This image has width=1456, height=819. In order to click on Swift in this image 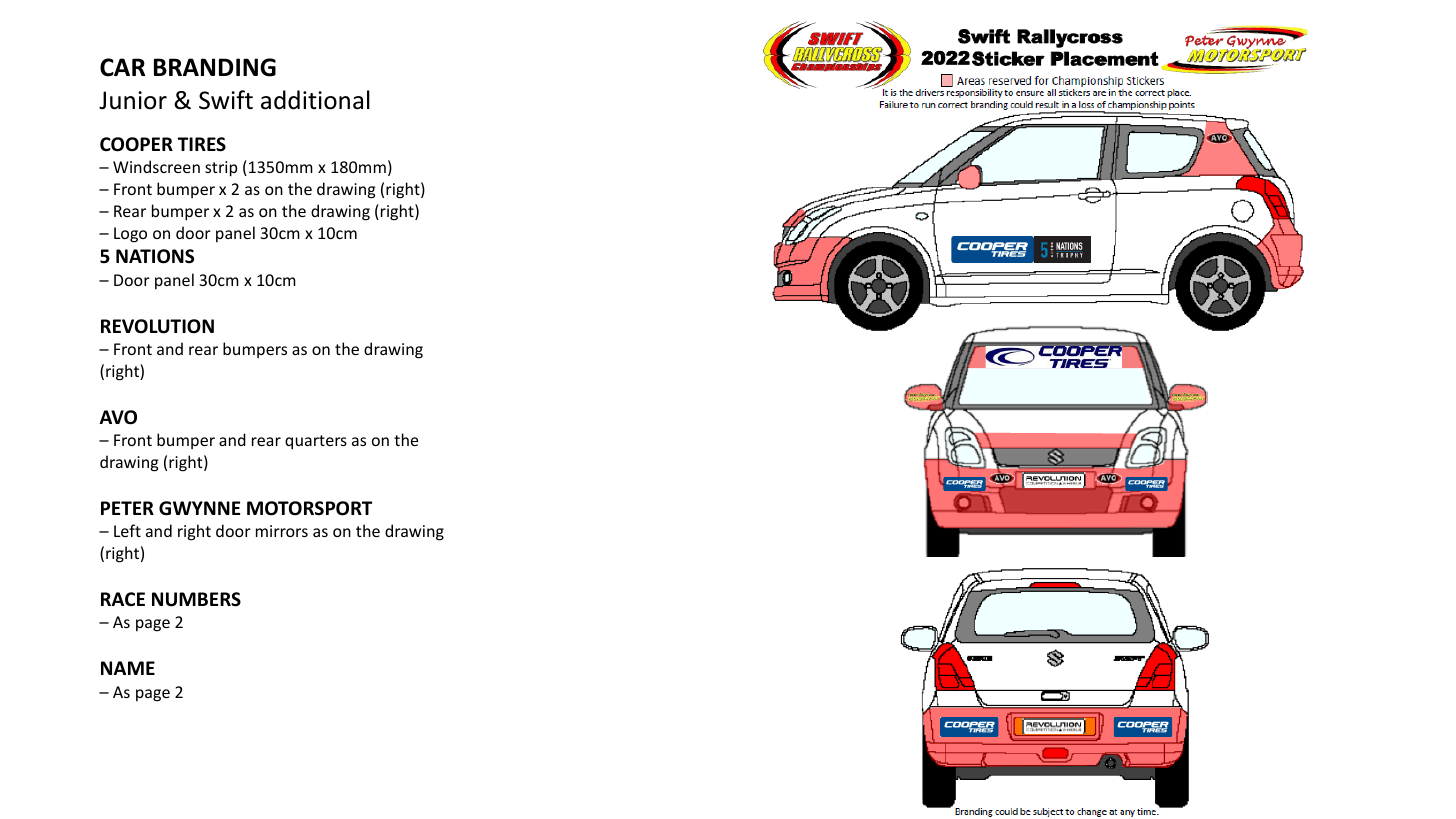, I will do `click(226, 100)`.
